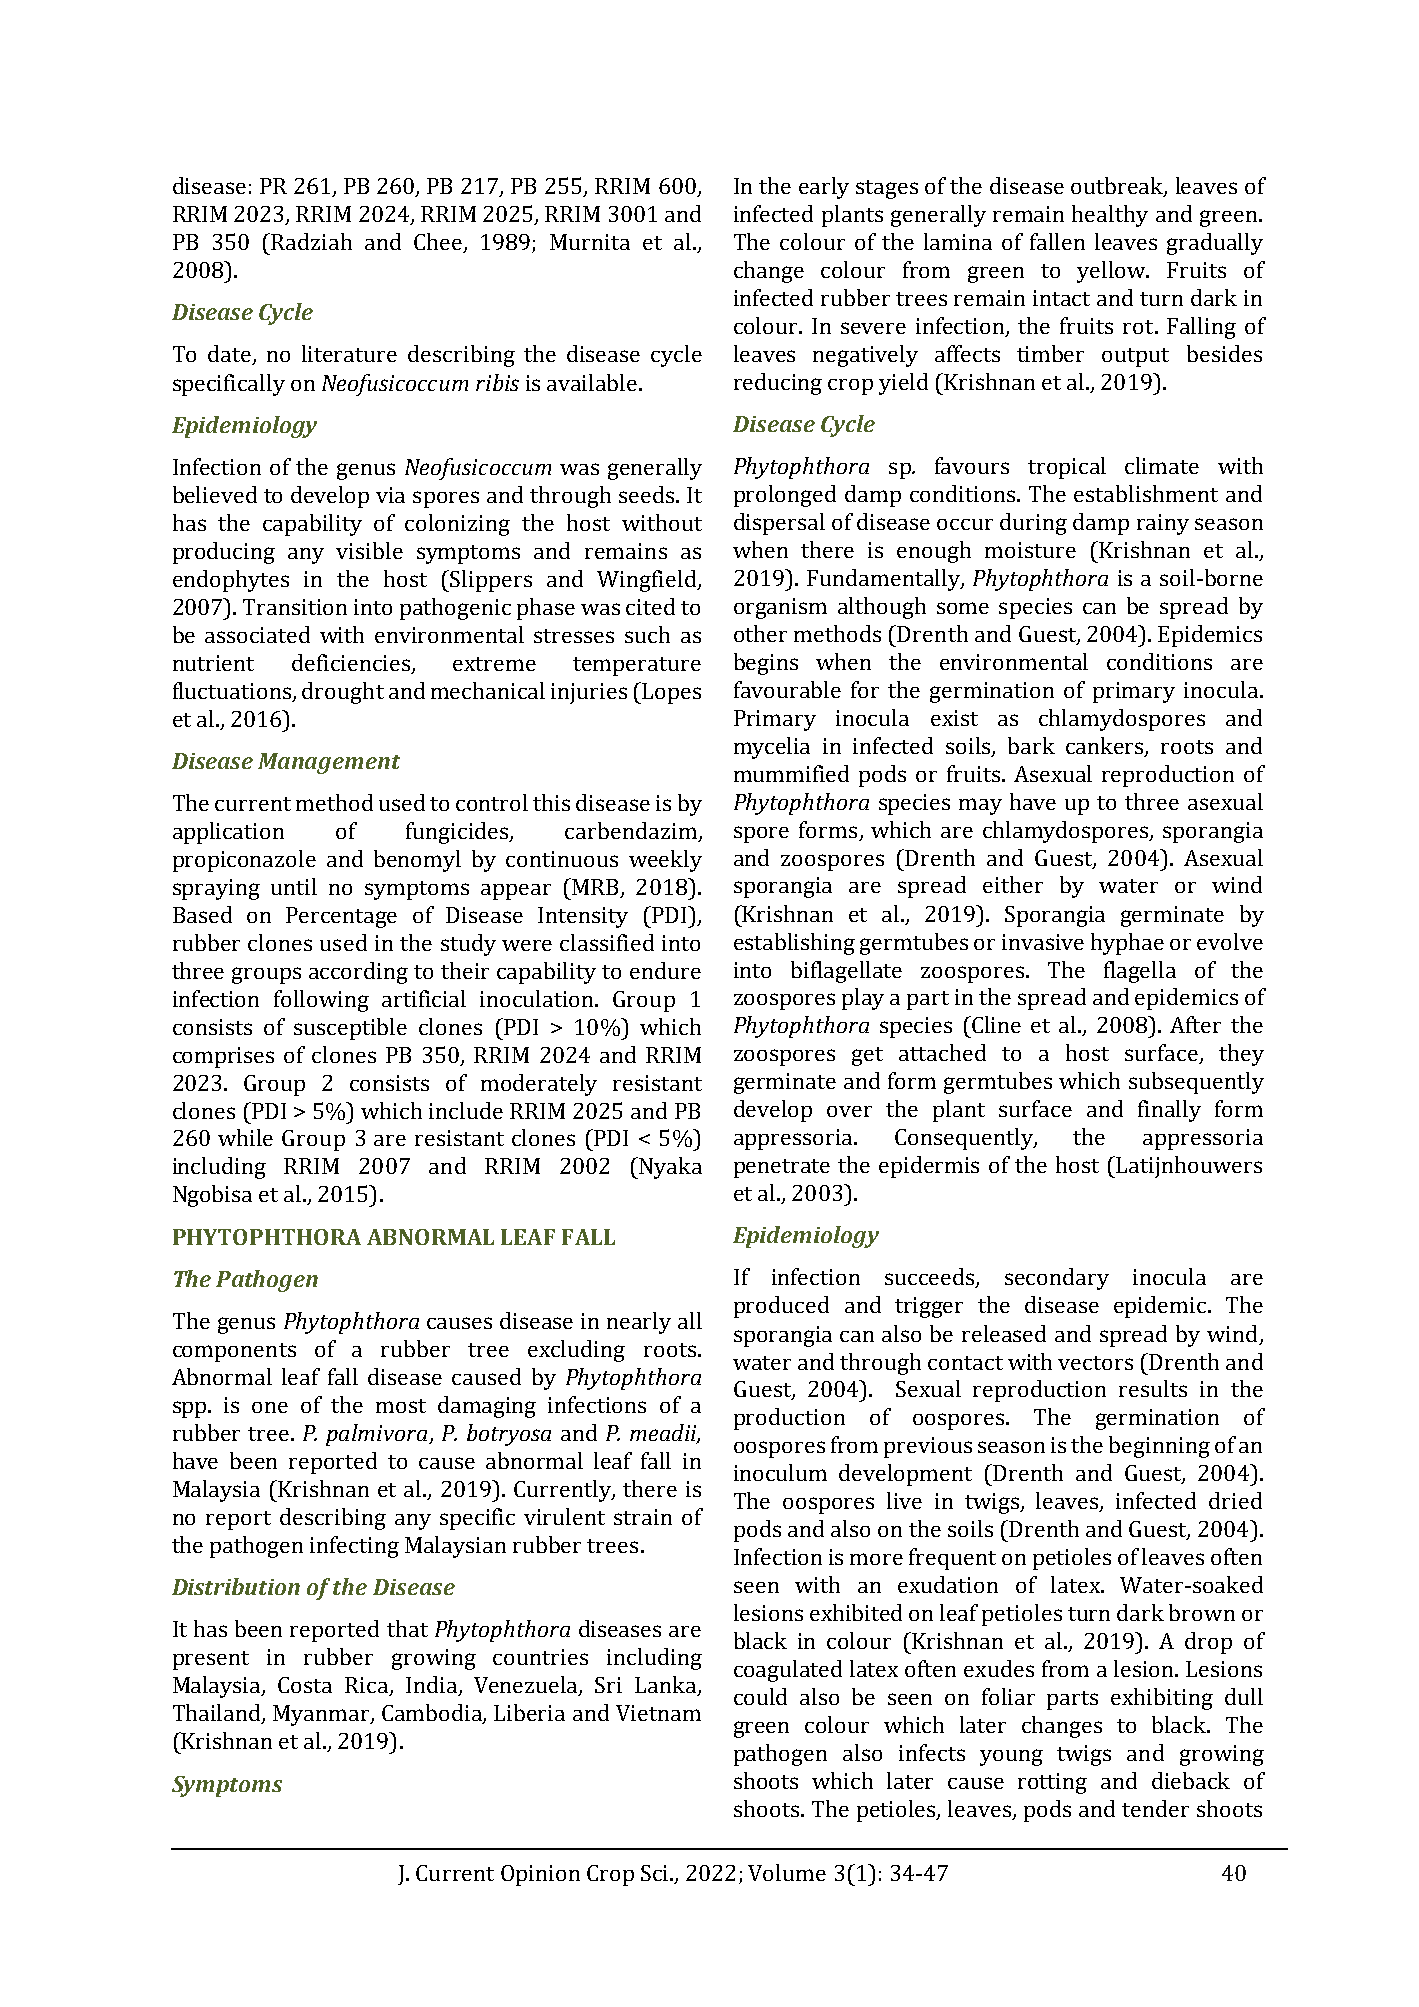  What do you see at coordinates (656, 1873) in the document?
I see `Sci` at bounding box center [656, 1873].
